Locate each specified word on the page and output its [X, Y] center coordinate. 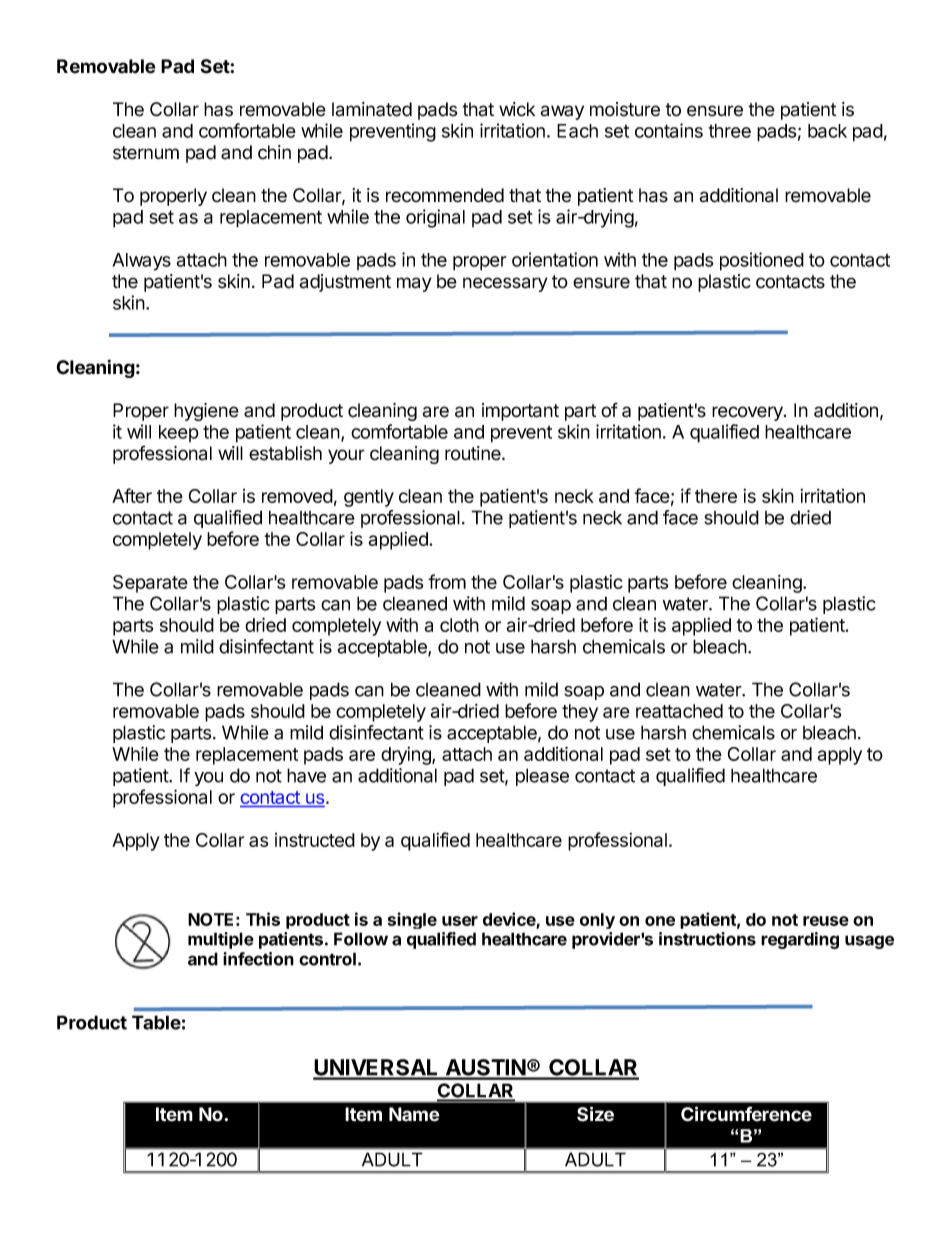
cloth [459, 625]
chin [274, 152]
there [716, 496]
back [827, 131]
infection [258, 959]
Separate [150, 584]
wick [517, 109]
